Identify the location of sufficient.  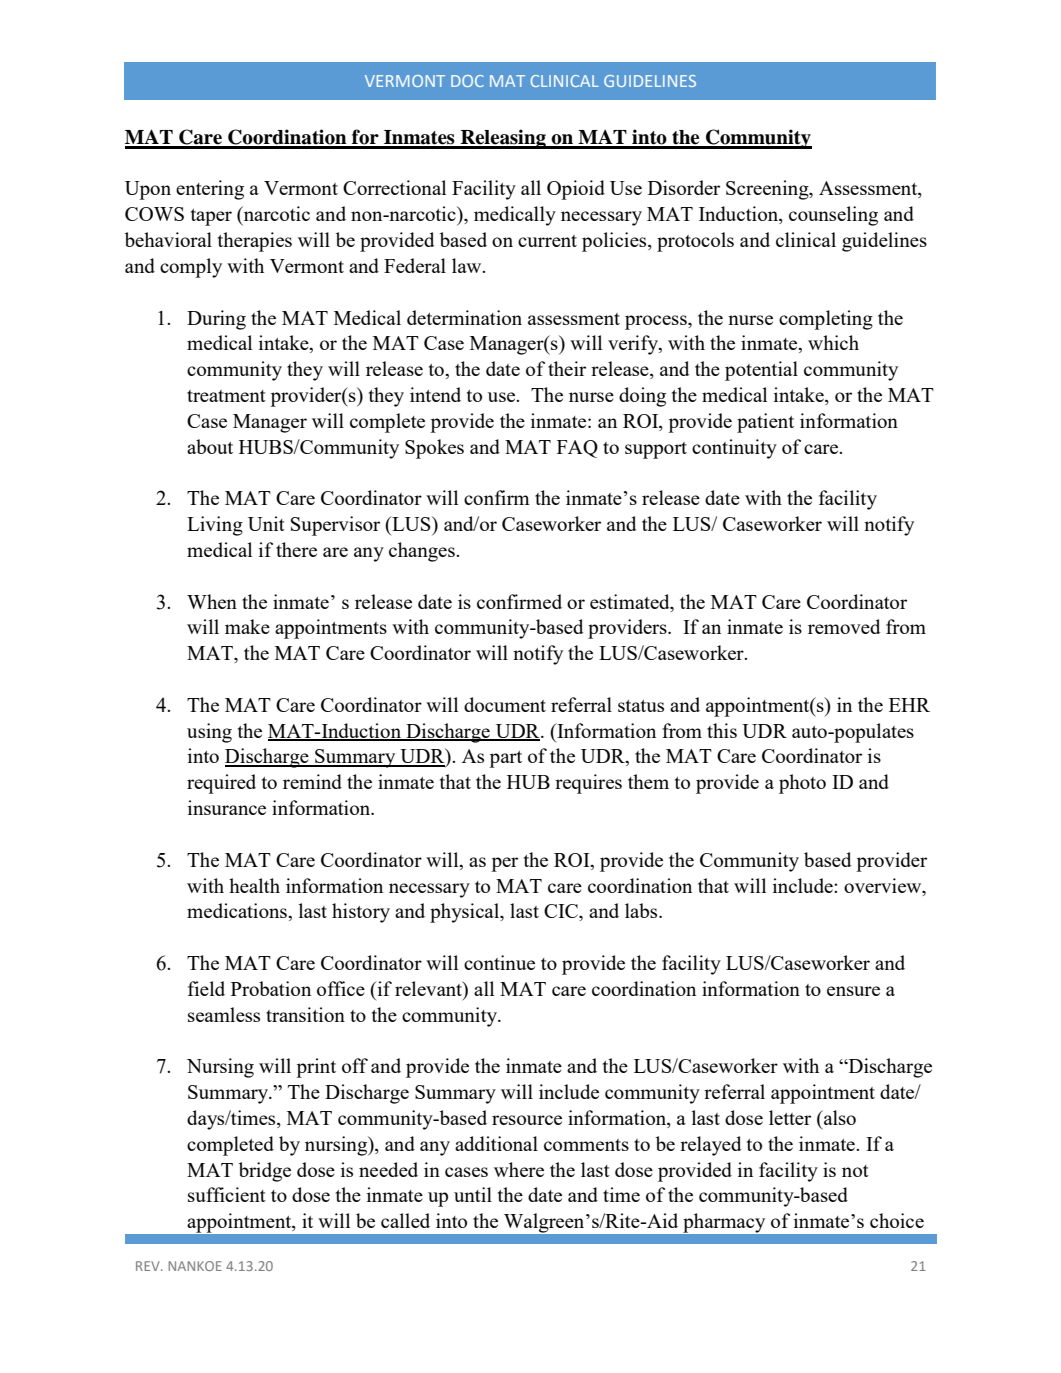
(227, 1194).
